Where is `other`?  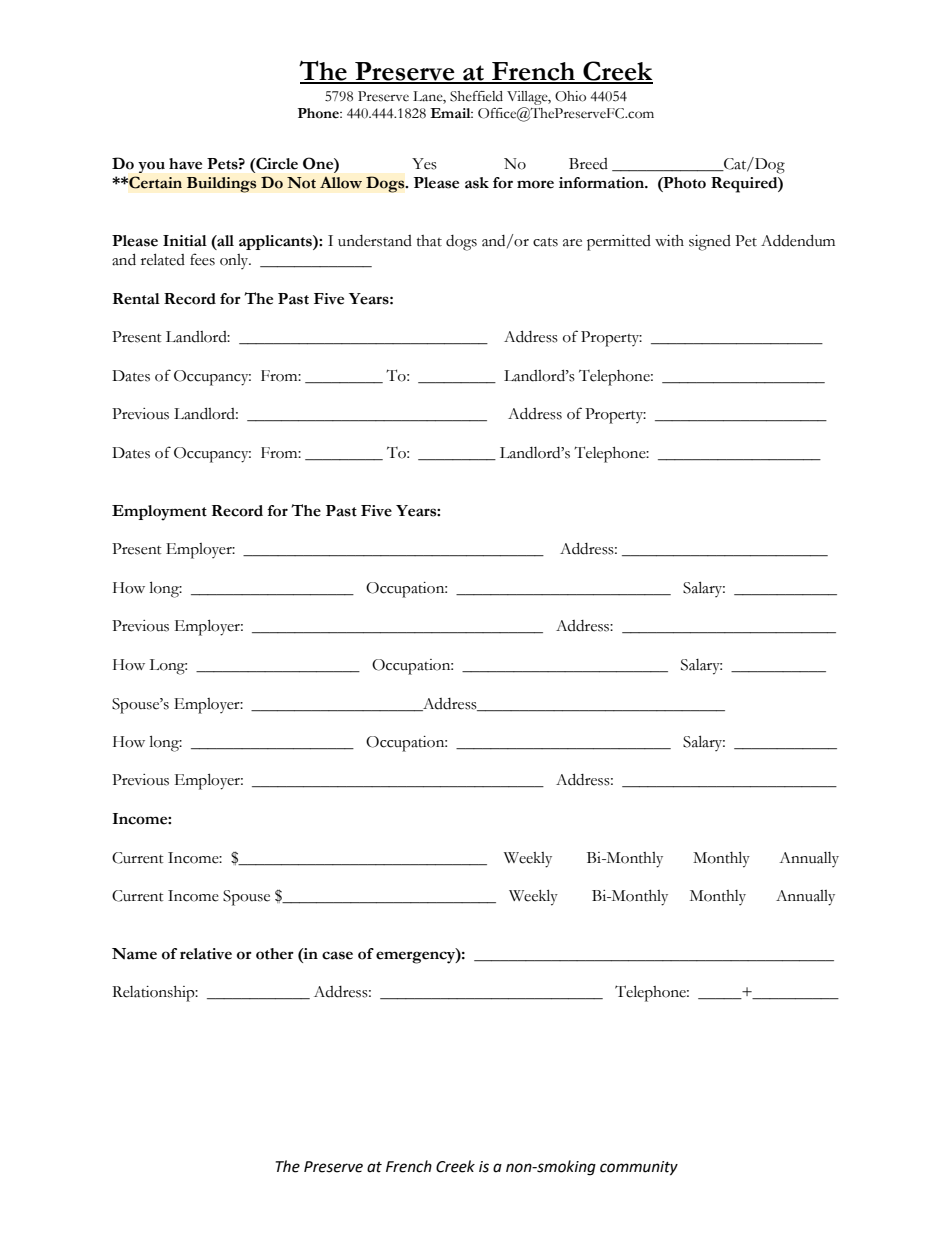
other is located at coordinates (275, 954).
